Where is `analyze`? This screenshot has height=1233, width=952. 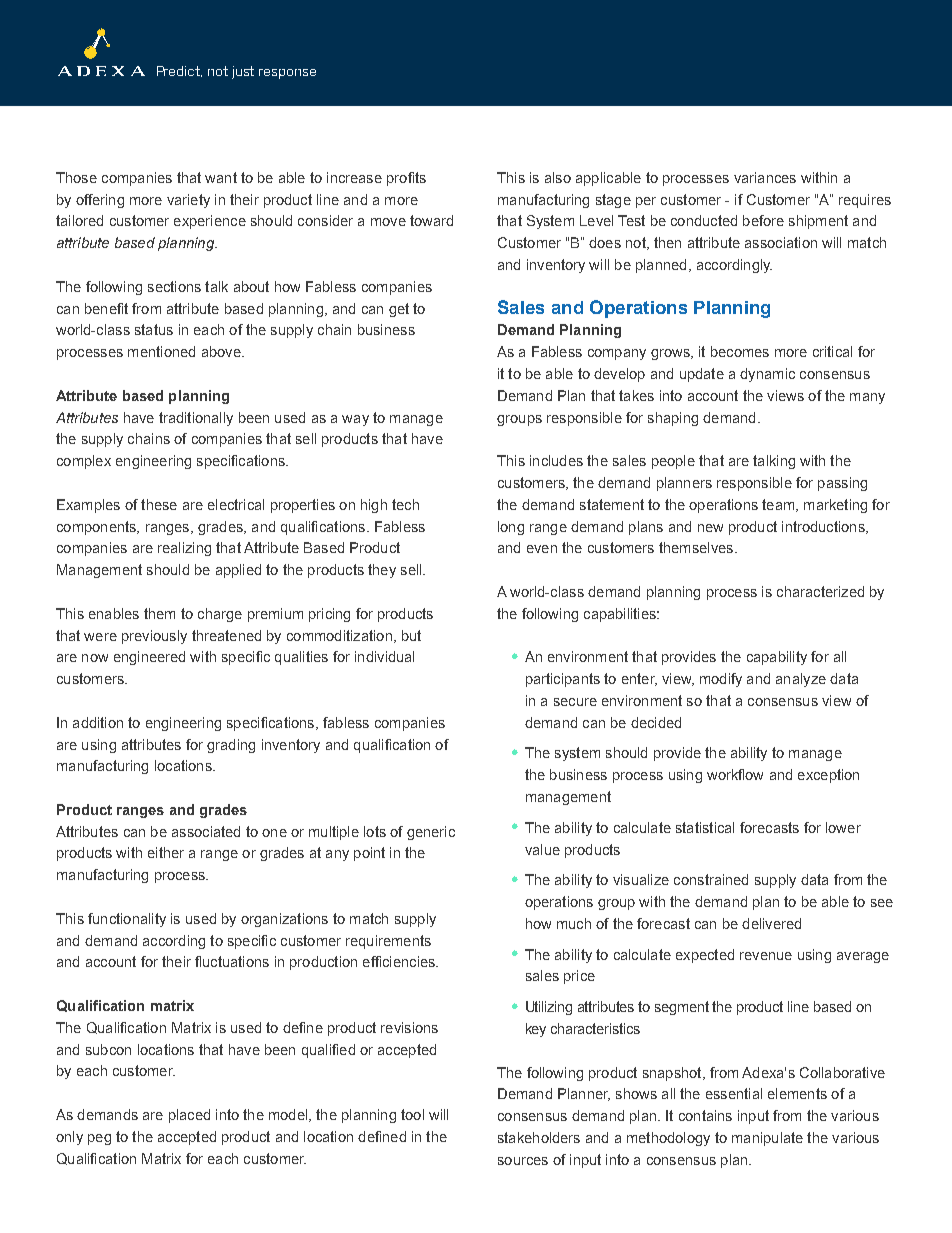 analyze is located at coordinates (801, 680).
